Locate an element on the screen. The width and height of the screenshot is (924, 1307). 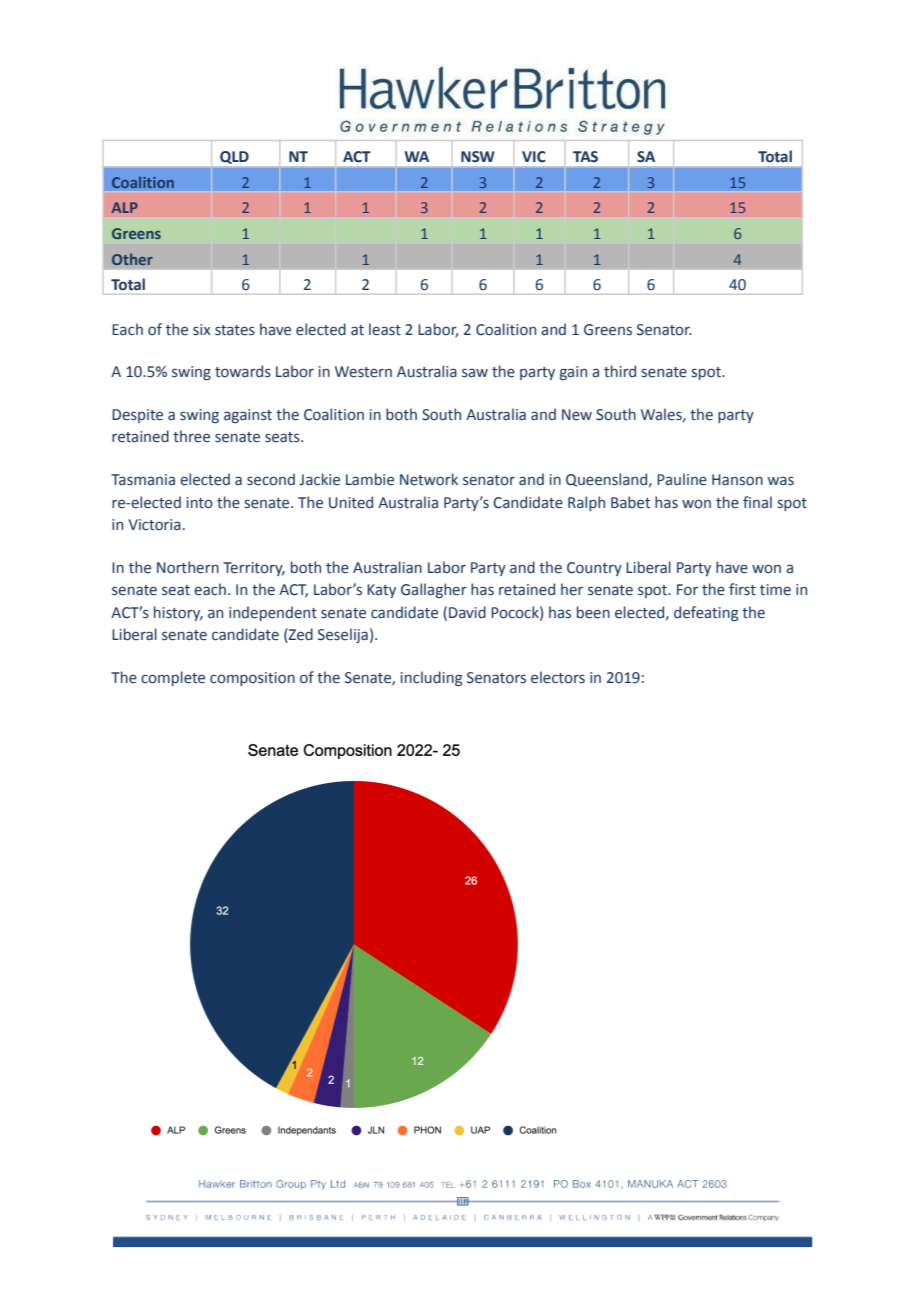
QLD is located at coordinates (234, 157).
